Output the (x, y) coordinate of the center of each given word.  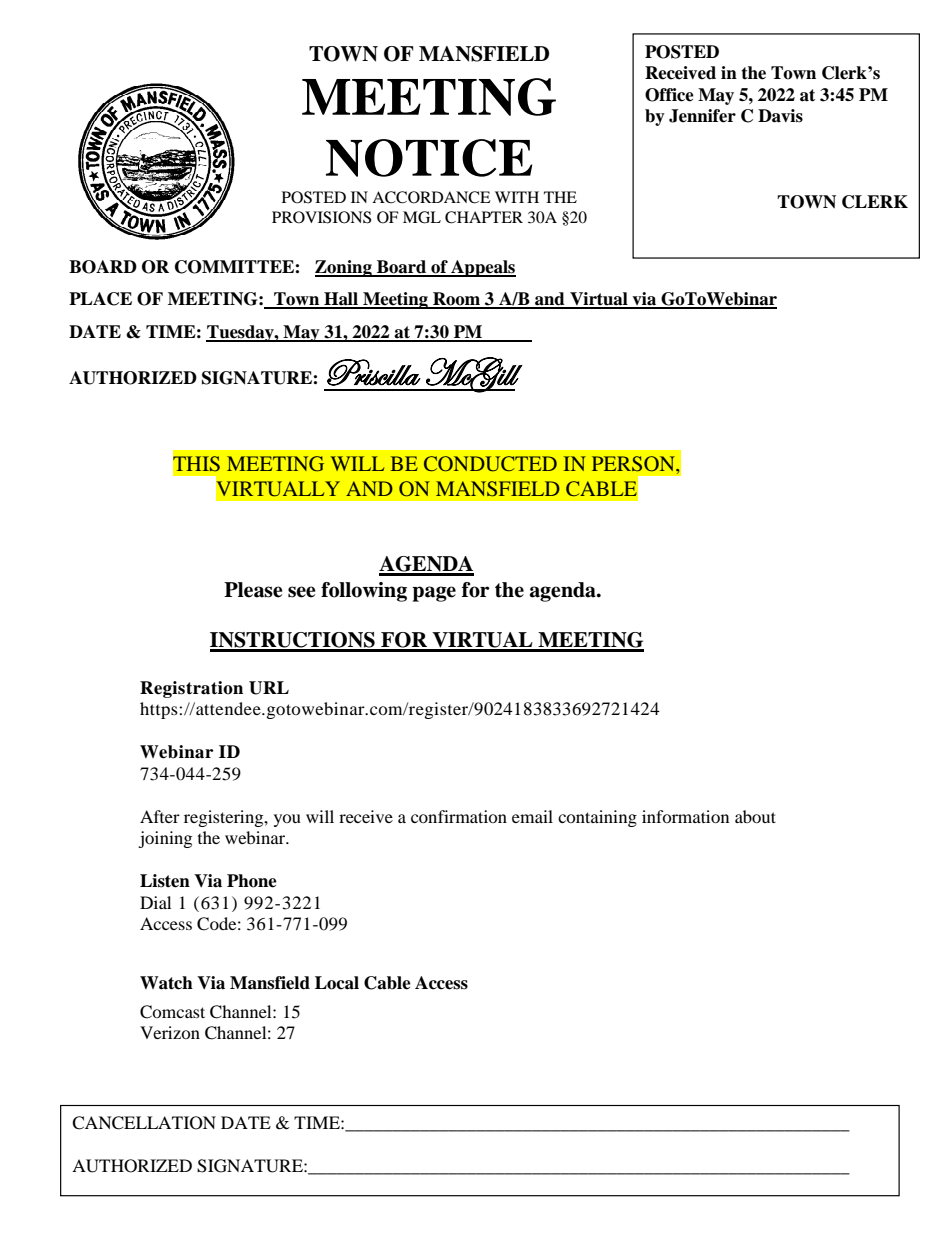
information (685, 816)
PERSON (634, 464)
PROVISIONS (321, 217)
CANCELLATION (144, 1123)
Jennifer (702, 116)
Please (253, 590)
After (160, 816)
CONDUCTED (490, 464)
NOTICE (429, 158)
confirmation (459, 816)
